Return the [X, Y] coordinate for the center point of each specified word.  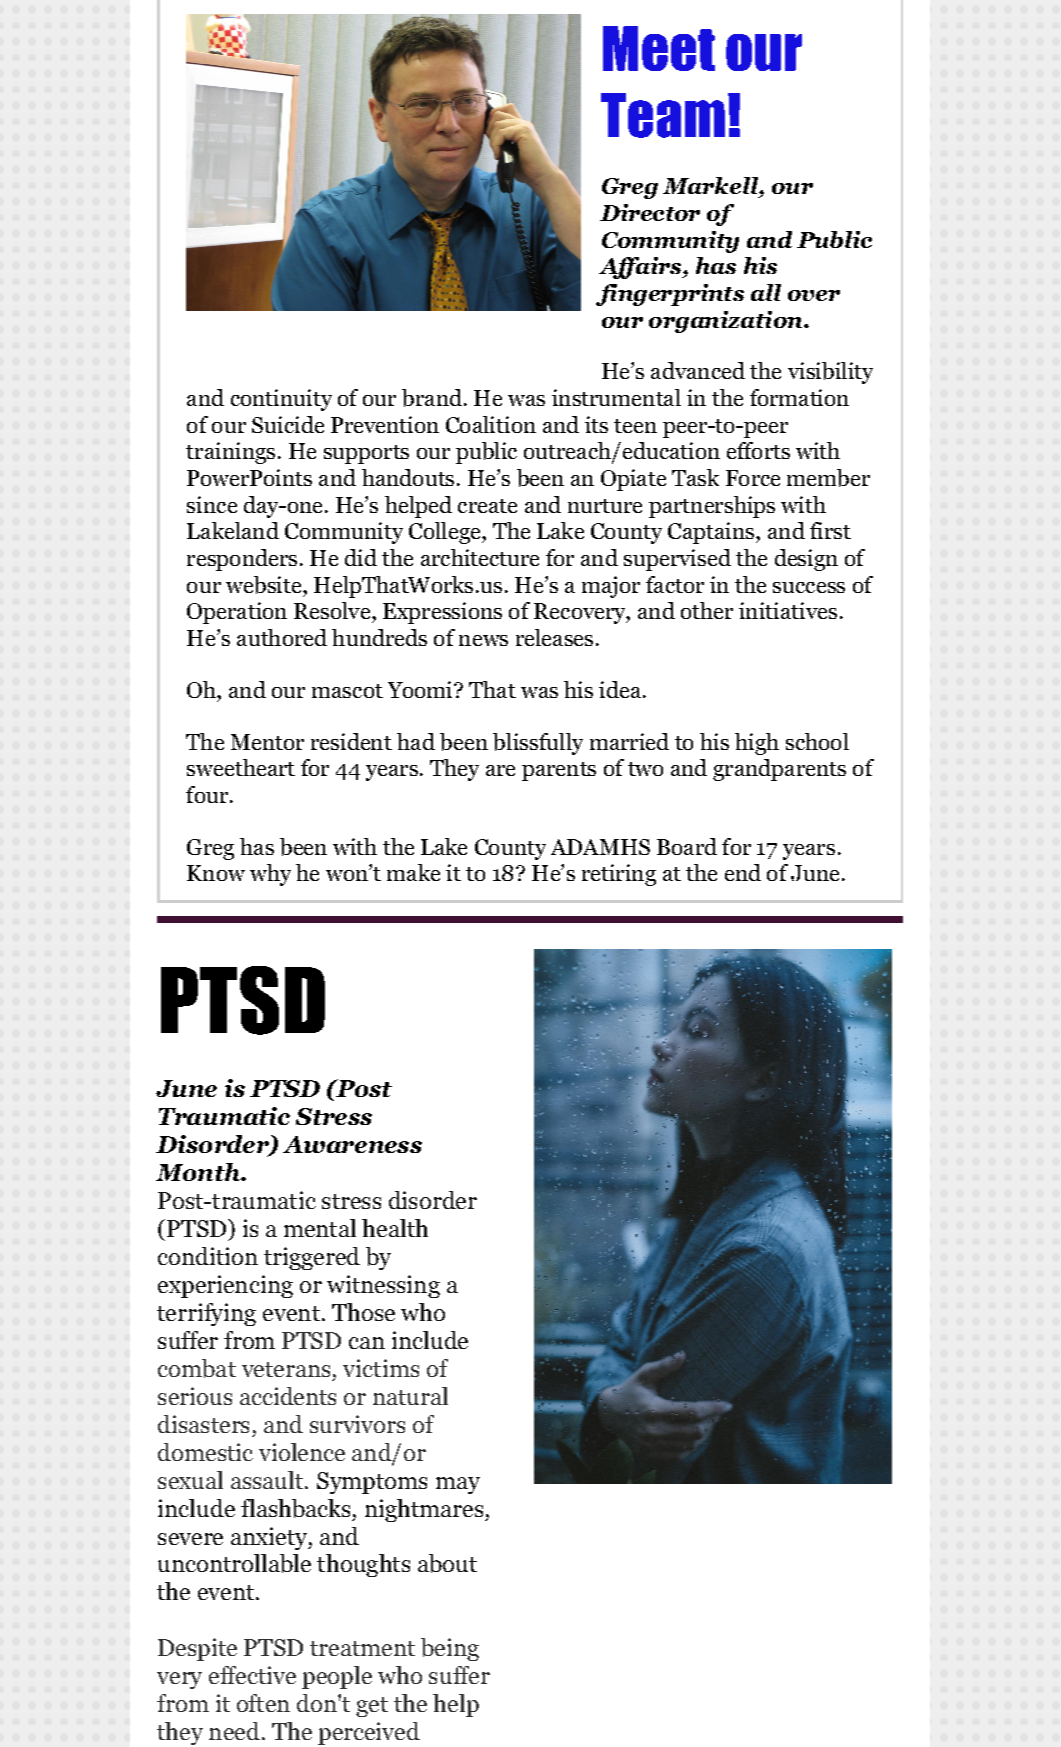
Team [663, 115]
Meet [659, 48]
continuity [281, 400]
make [413, 872]
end [743, 872]
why [270, 875]
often [263, 1703]
